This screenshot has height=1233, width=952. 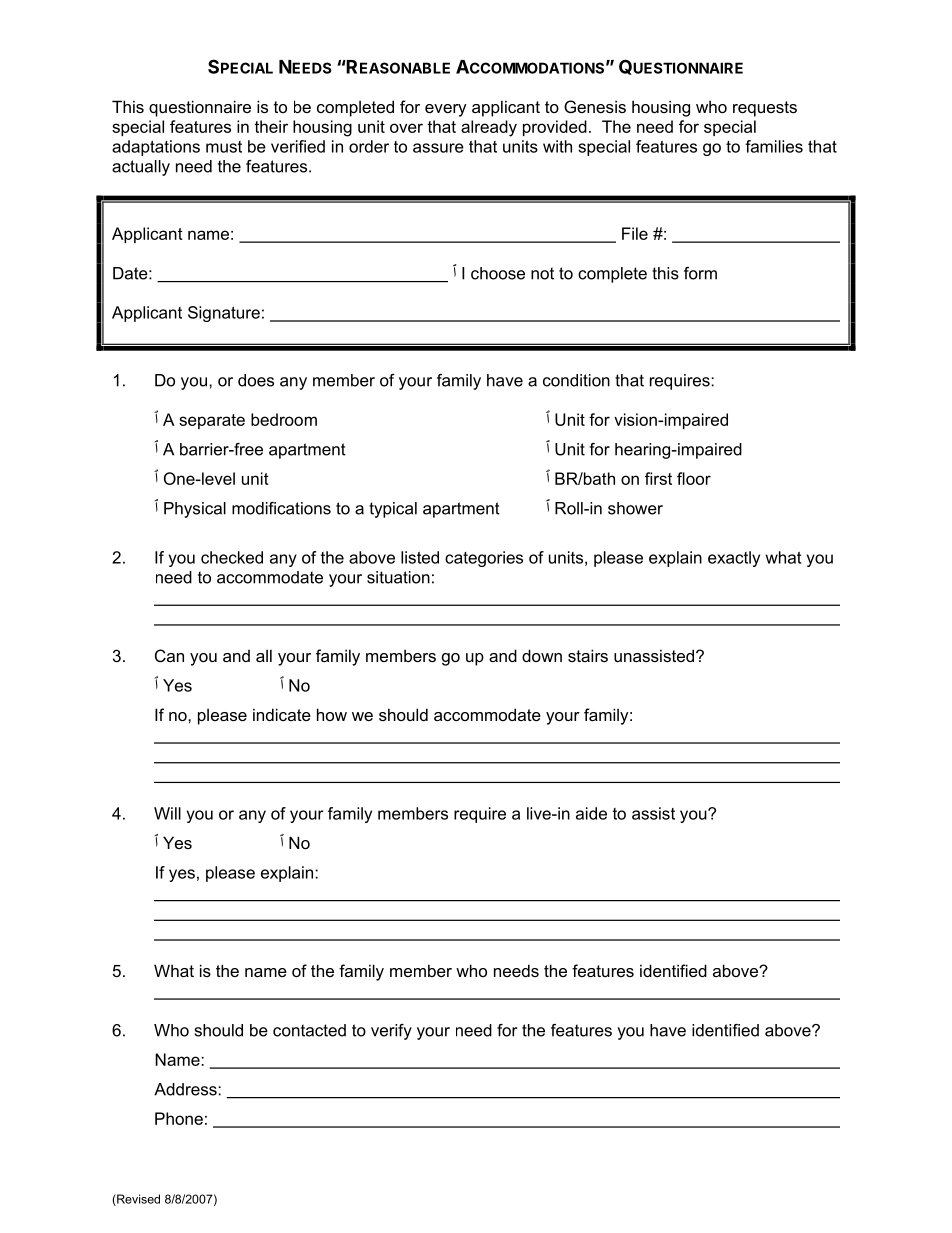 What do you see at coordinates (391, 1032) in the screenshot?
I see `verify` at bounding box center [391, 1032].
